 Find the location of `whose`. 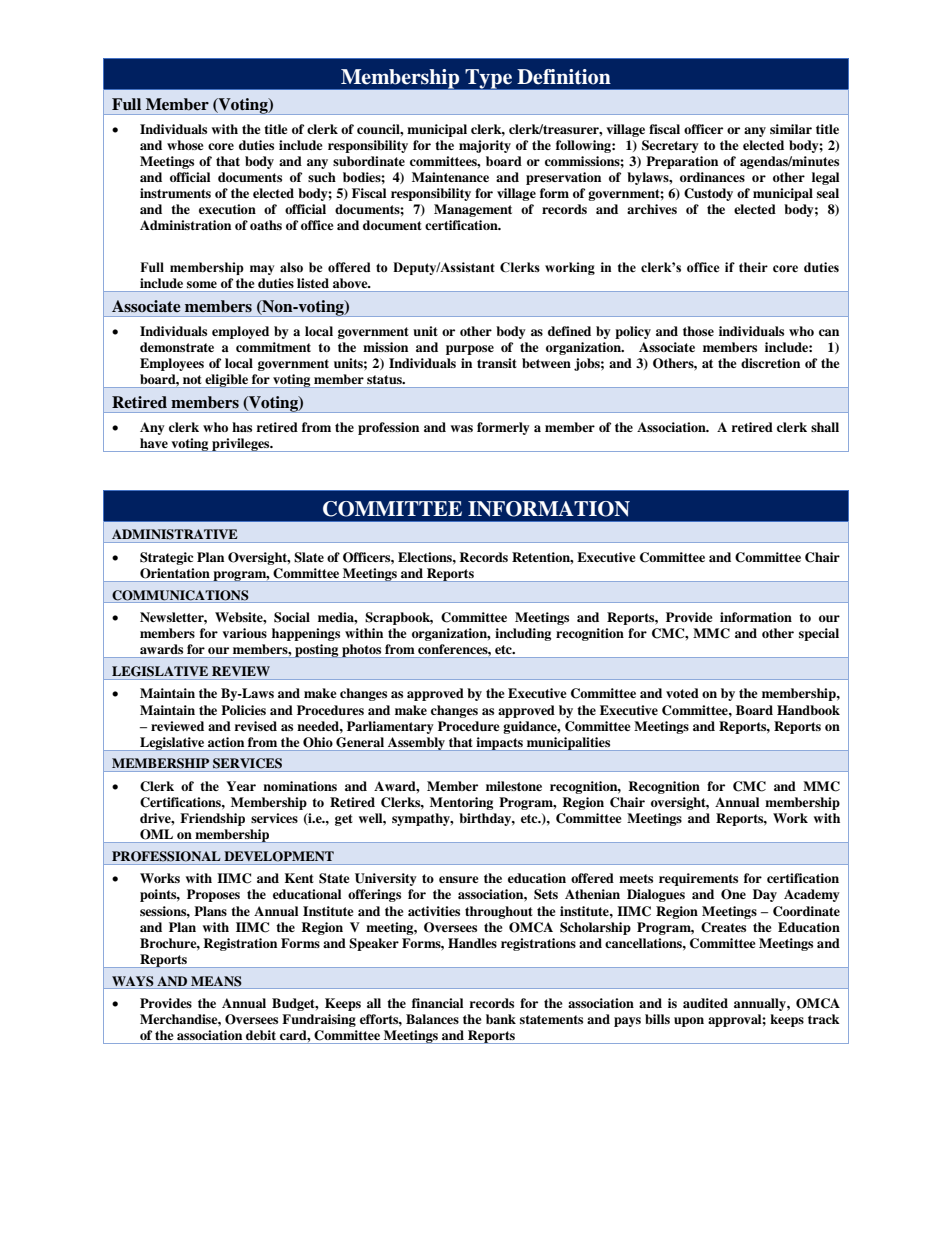

whose is located at coordinates (185, 145).
